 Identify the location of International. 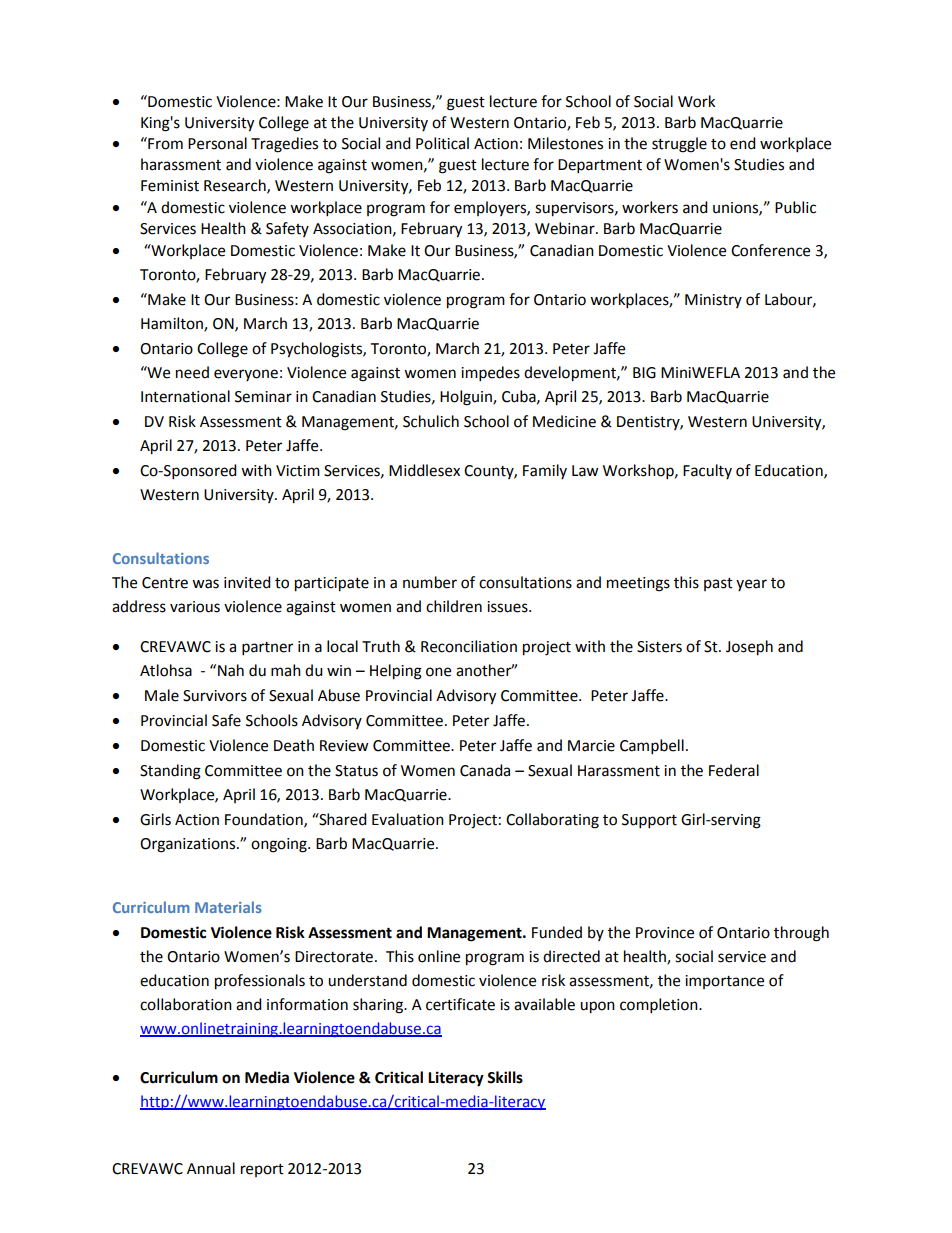
(185, 396).
